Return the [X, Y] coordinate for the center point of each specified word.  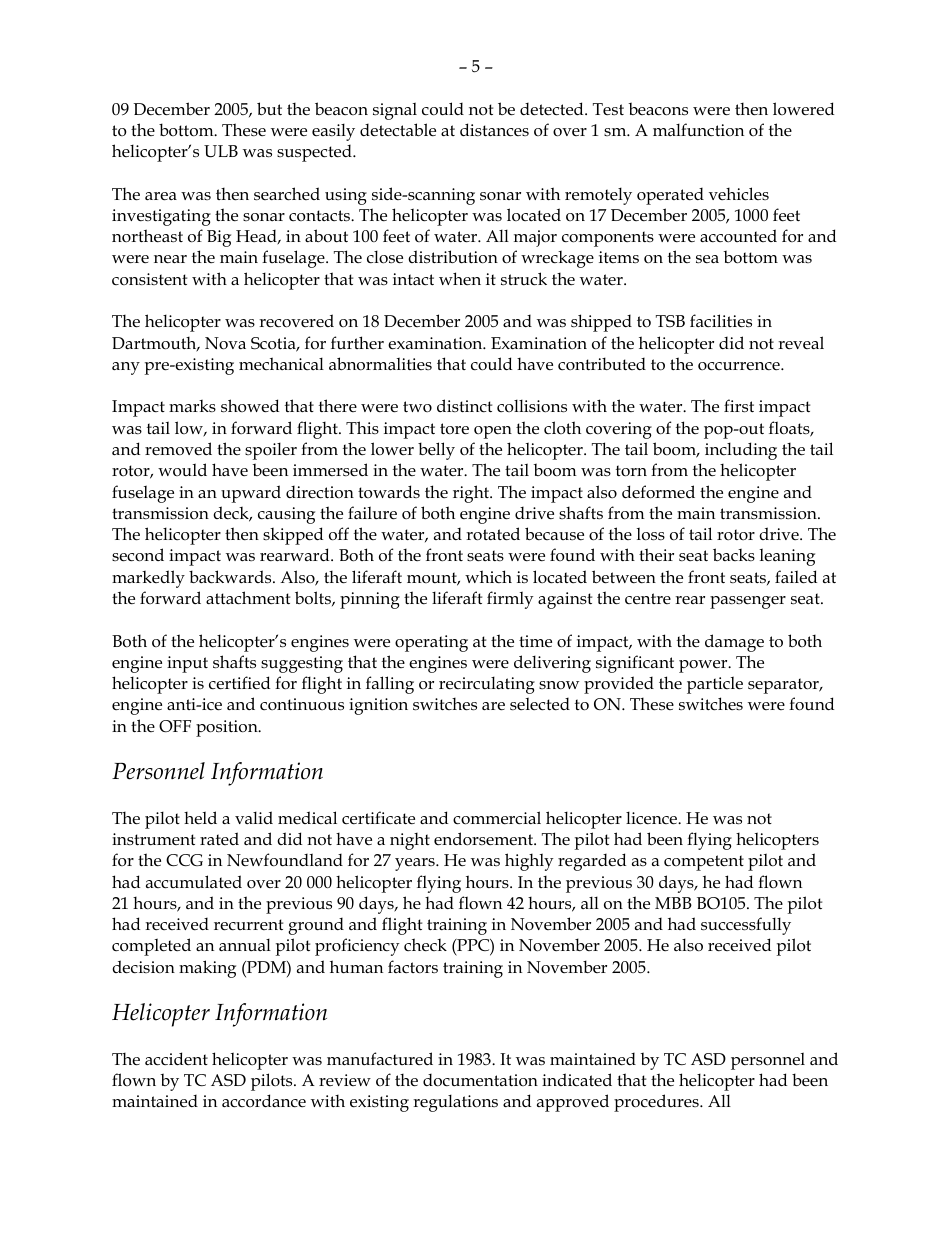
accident [176, 1059]
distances [494, 130]
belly [436, 451]
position [228, 728]
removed [178, 449]
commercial [497, 818]
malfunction [698, 130]
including [741, 451]
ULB [221, 151]
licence [653, 818]
